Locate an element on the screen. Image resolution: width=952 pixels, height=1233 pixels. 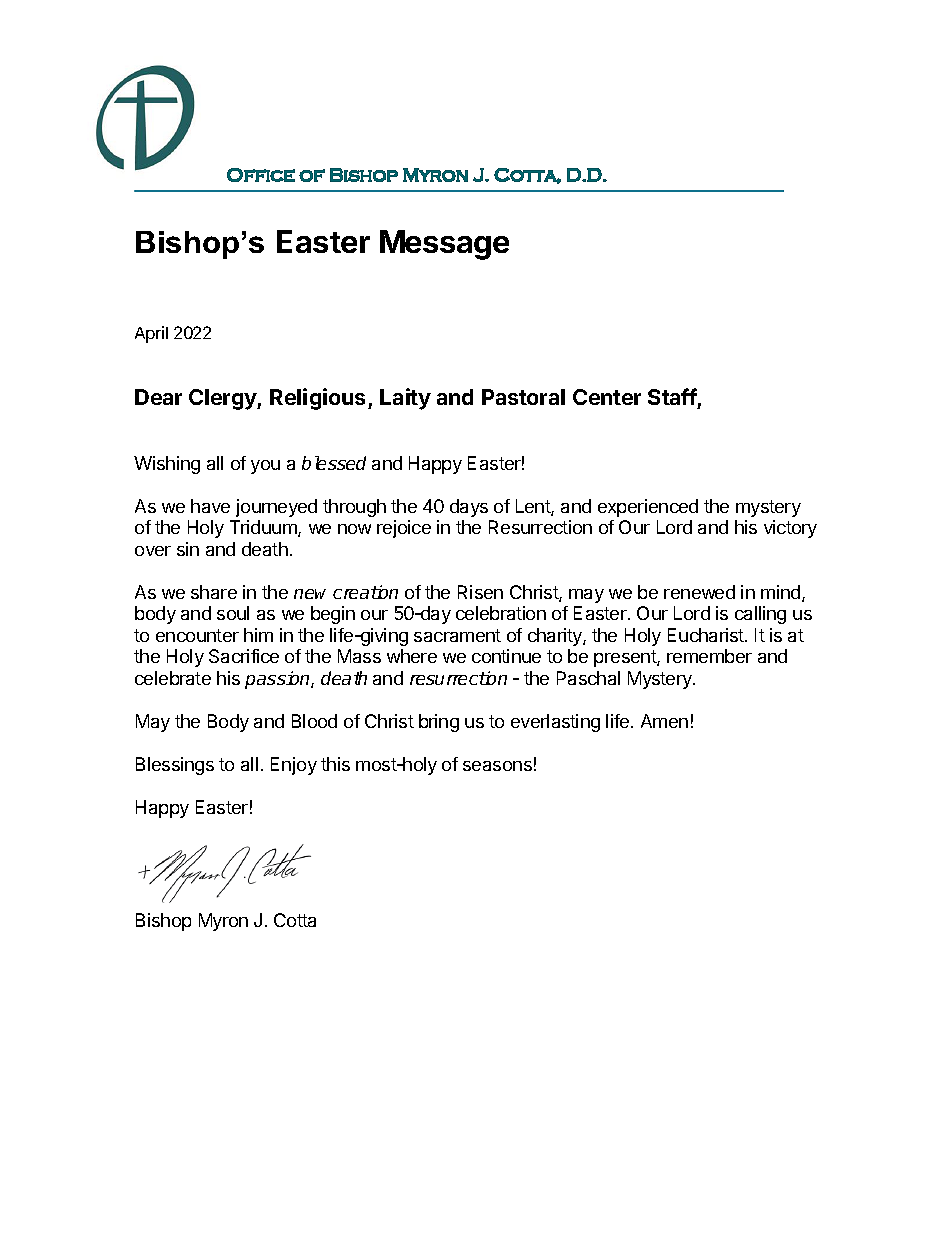
Center is located at coordinates (607, 397).
